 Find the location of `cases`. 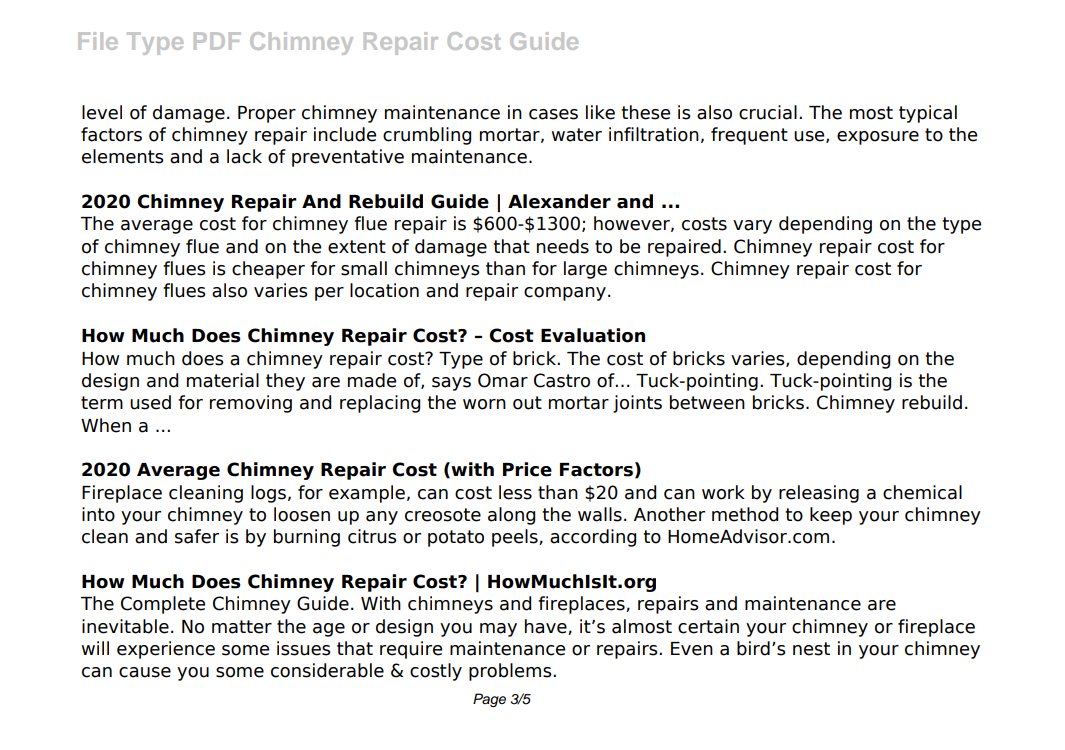

cases is located at coordinates (553, 114).
